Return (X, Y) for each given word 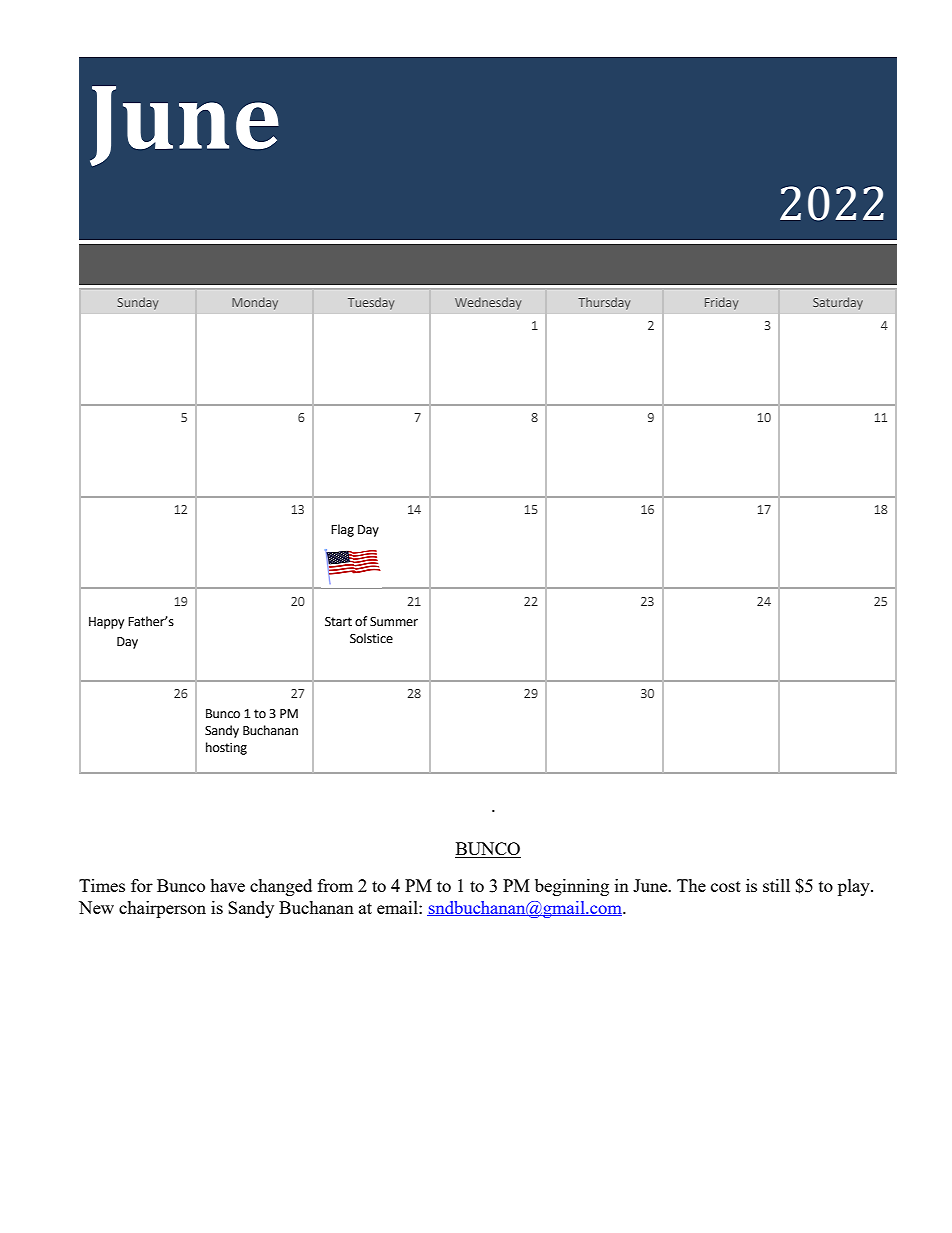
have (227, 885)
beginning (572, 887)
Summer (394, 622)
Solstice (371, 638)
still (776, 885)
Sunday (138, 303)
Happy (106, 623)
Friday (721, 303)
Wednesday (488, 303)
